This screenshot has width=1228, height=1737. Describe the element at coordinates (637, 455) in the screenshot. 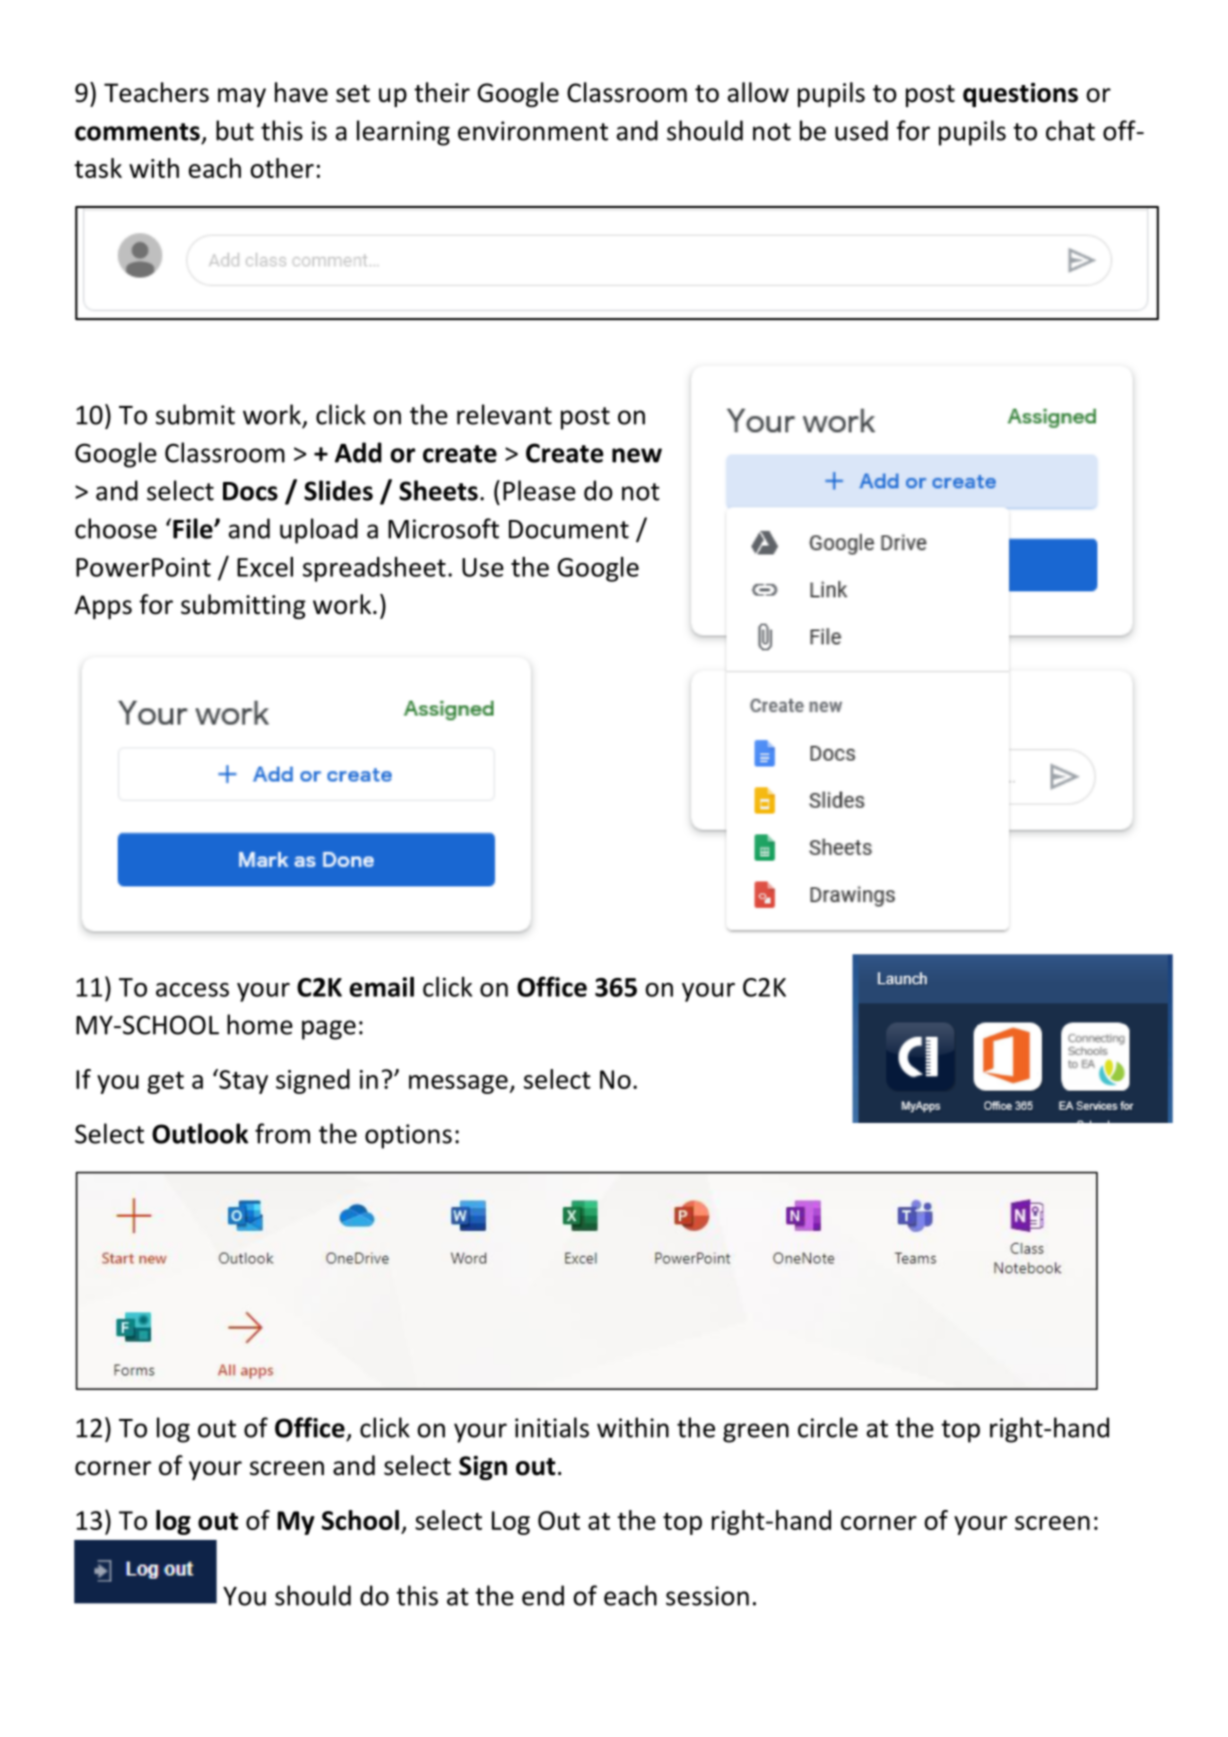

I see `new` at that location.
